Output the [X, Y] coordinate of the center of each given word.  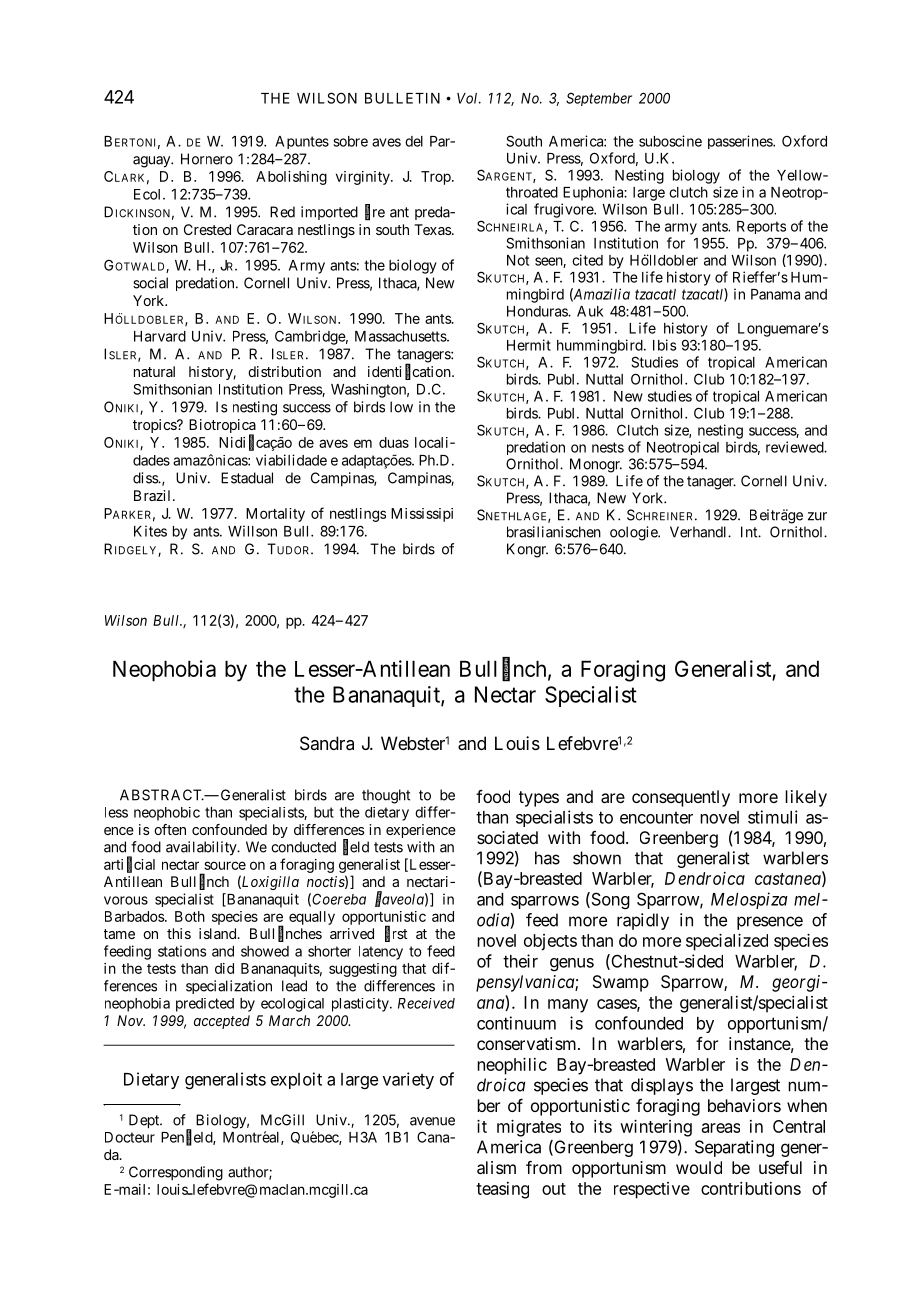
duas [394, 442]
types [539, 799]
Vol [469, 98]
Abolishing [291, 178]
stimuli [773, 817]
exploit [296, 1080]
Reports [761, 227]
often [170, 829]
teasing [502, 1190]
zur [817, 516]
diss [146, 478]
